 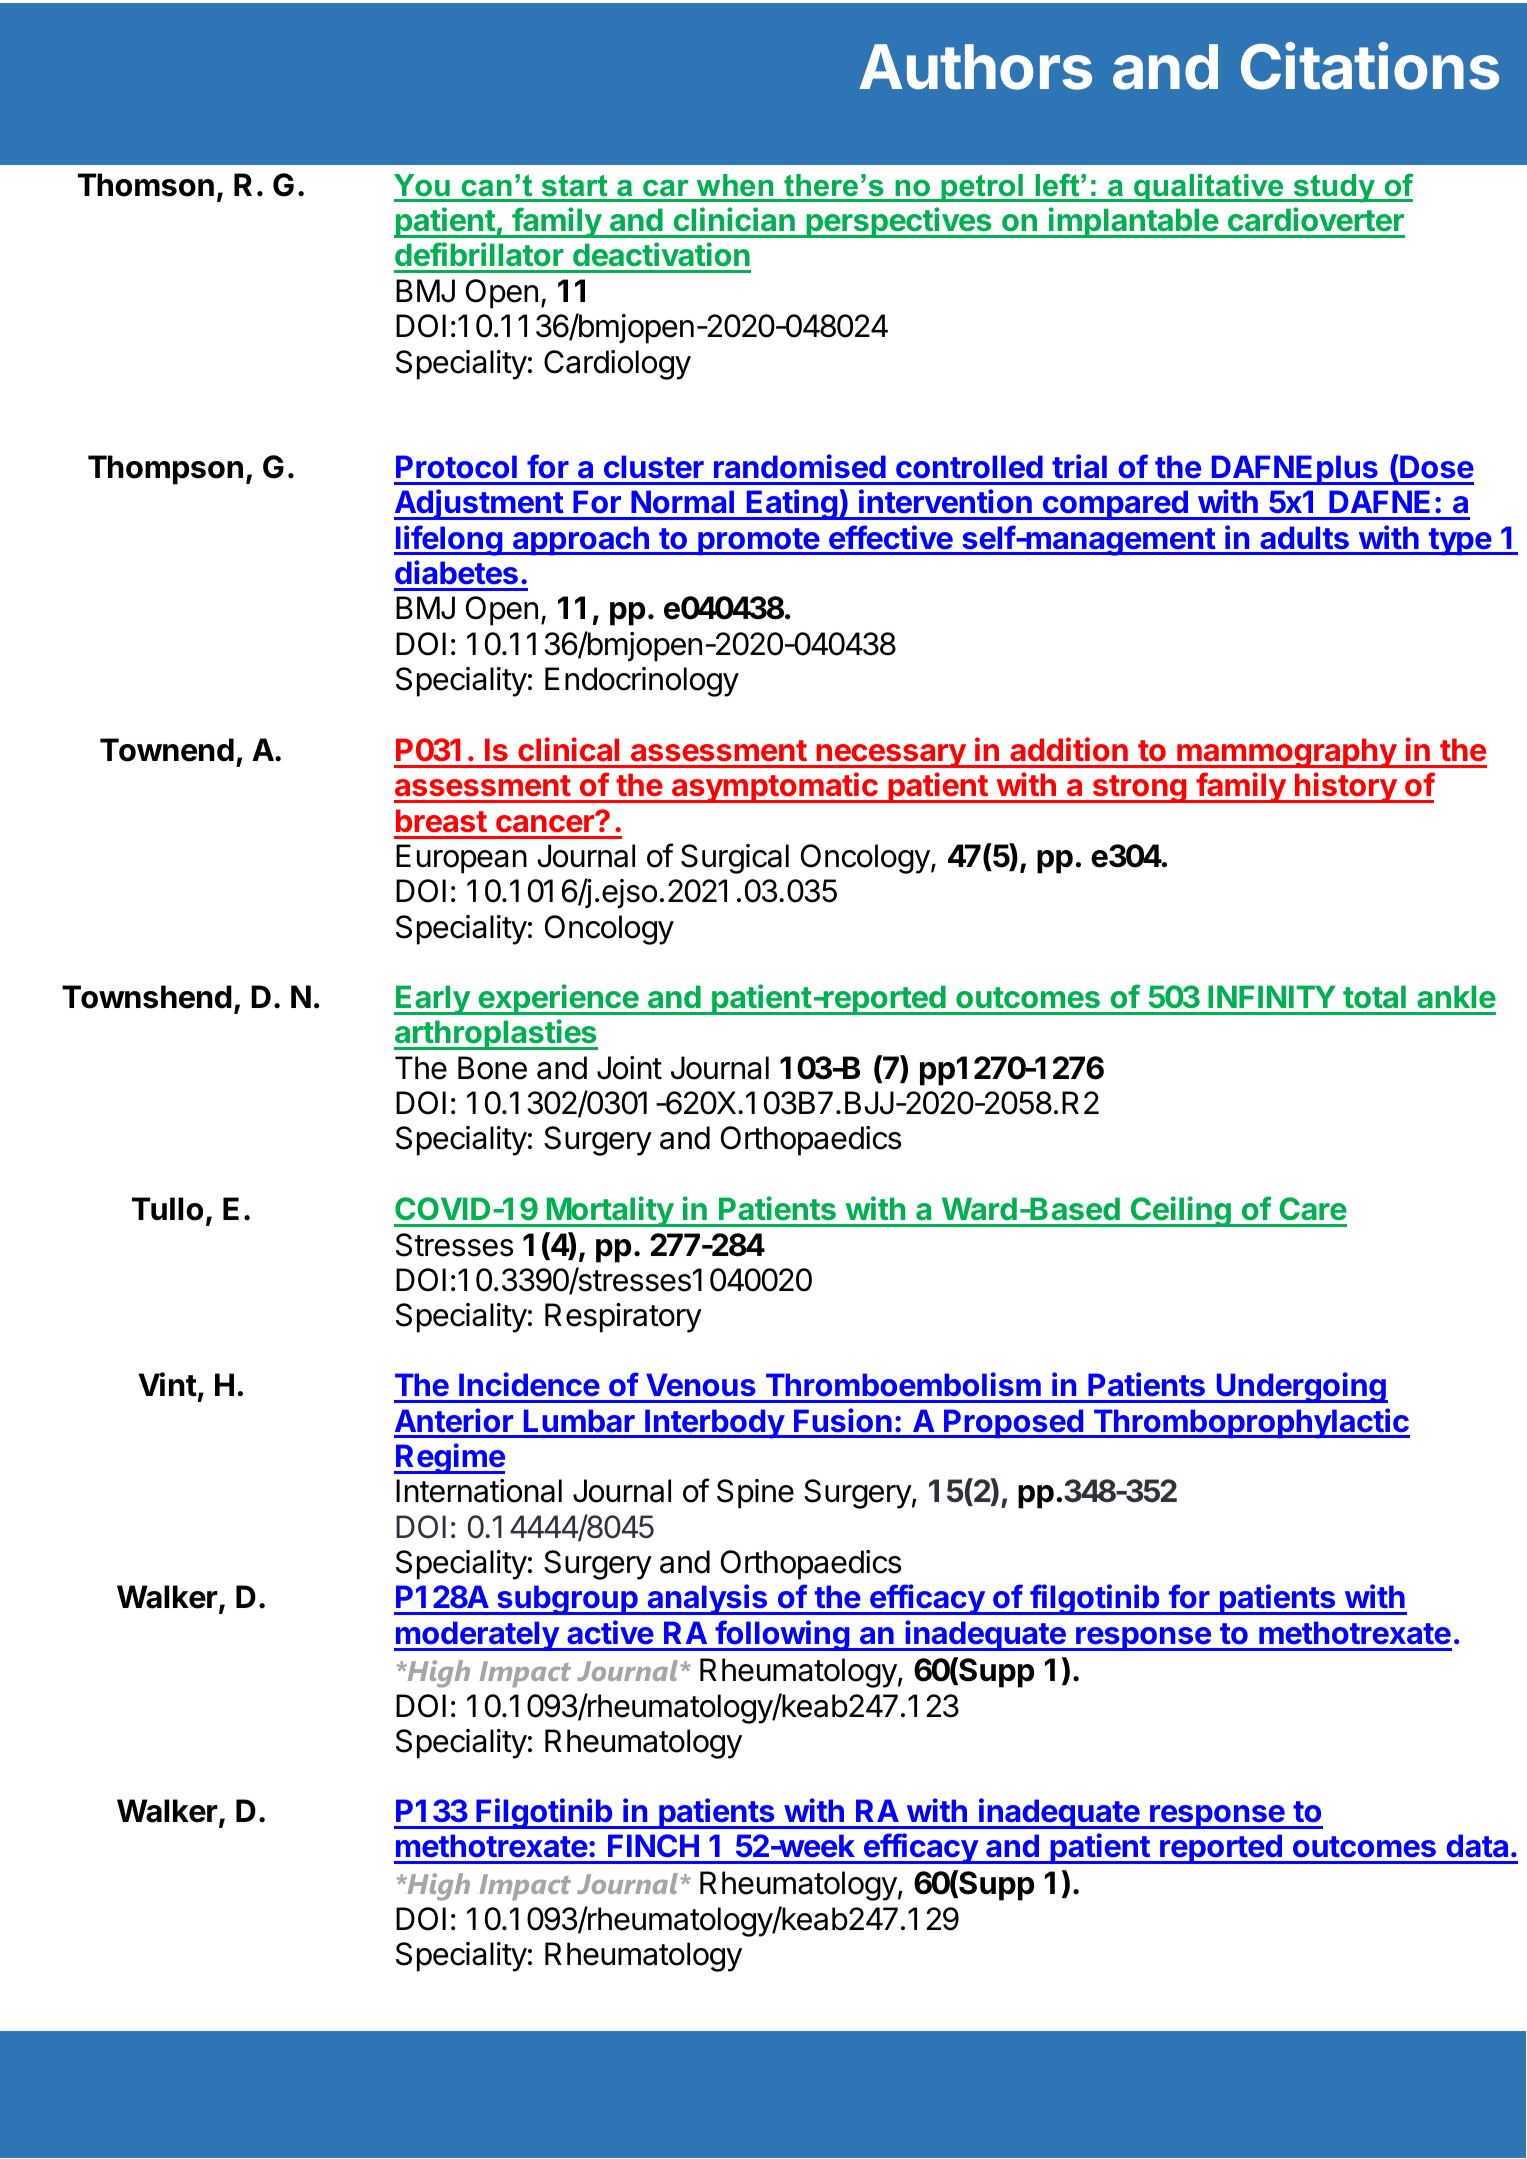 I want to click on Respiratory, so click(x=623, y=1318).
